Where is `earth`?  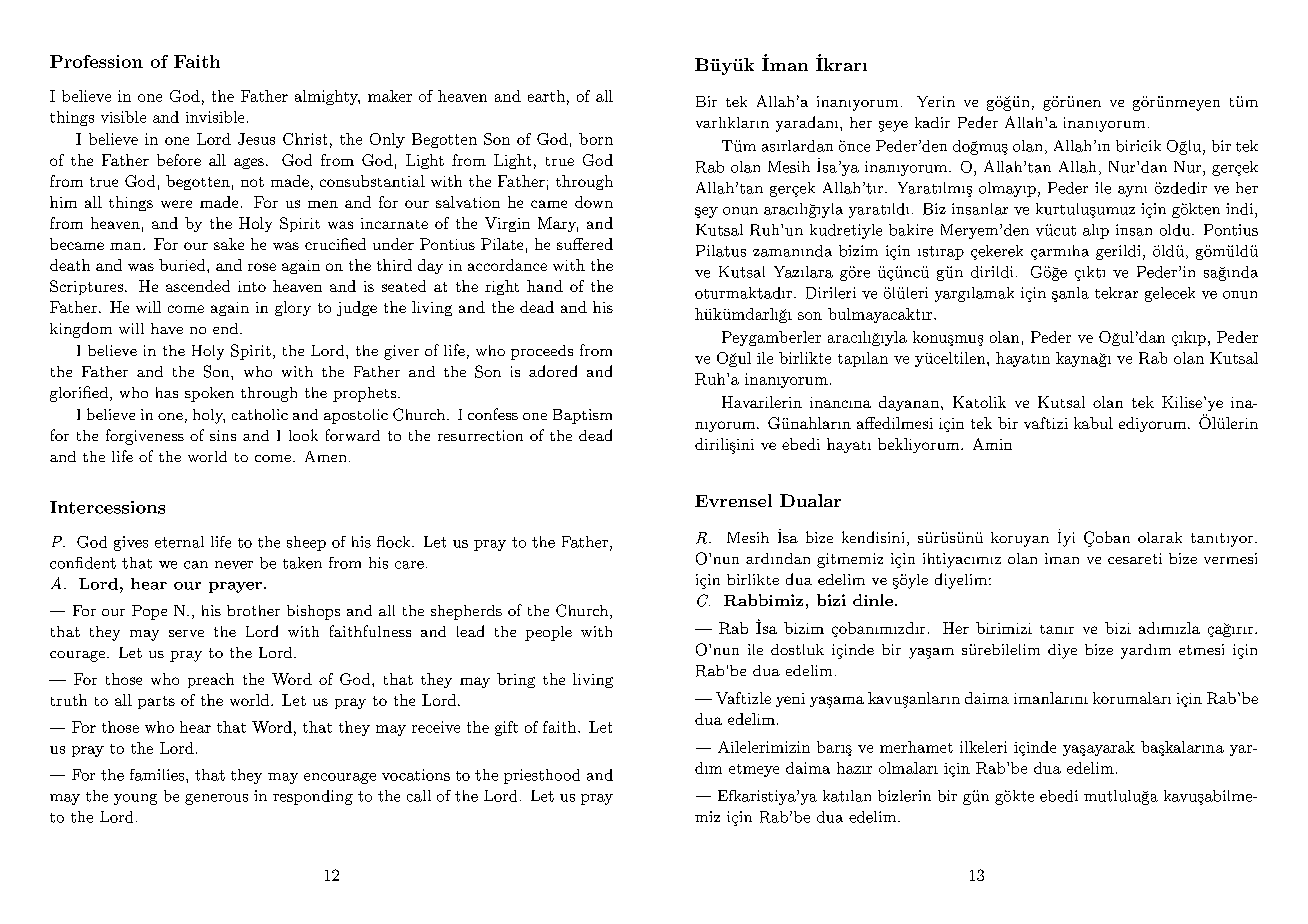
earth is located at coordinates (546, 96).
